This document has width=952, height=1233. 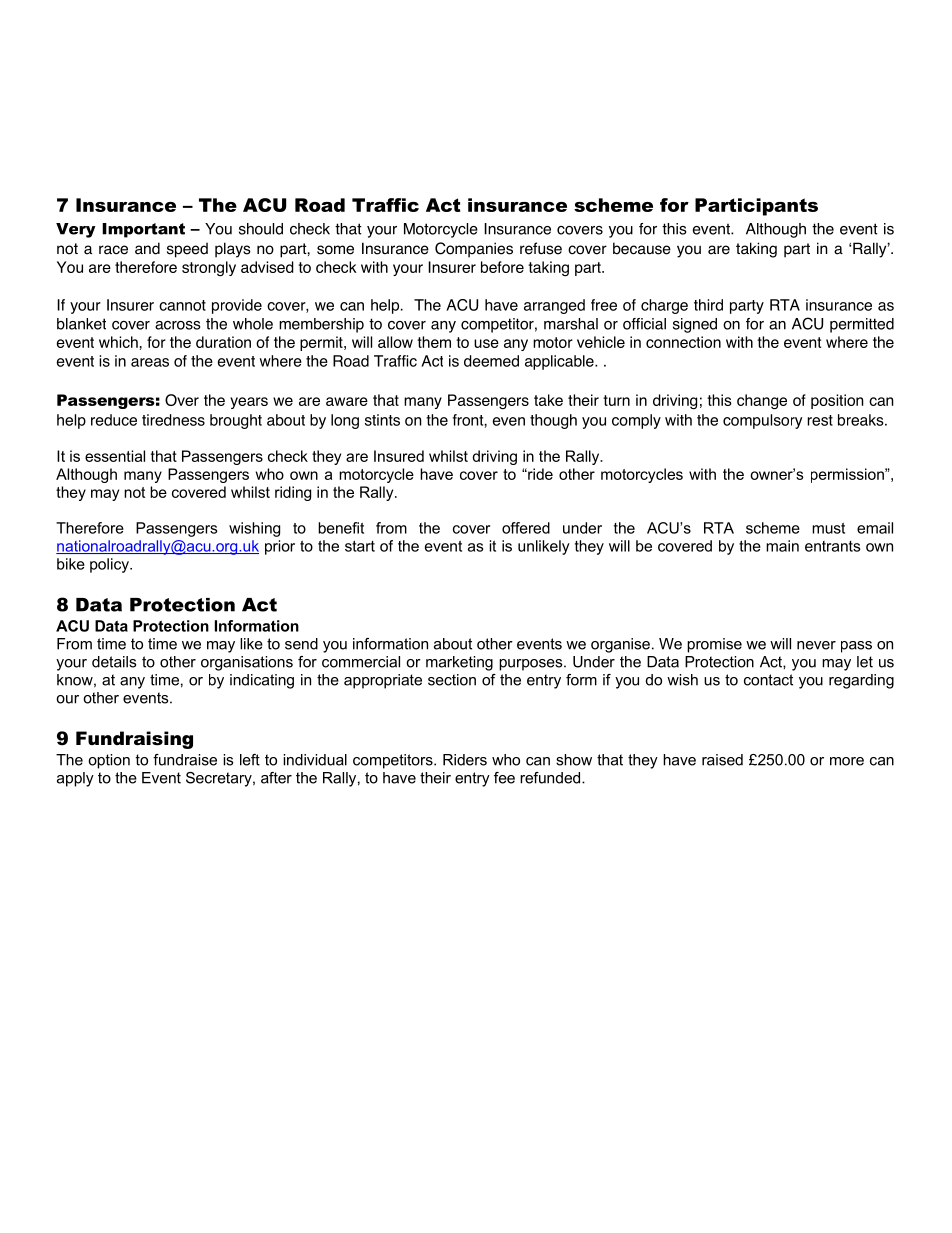 What do you see at coordinates (816, 645) in the document?
I see `never` at bounding box center [816, 645].
